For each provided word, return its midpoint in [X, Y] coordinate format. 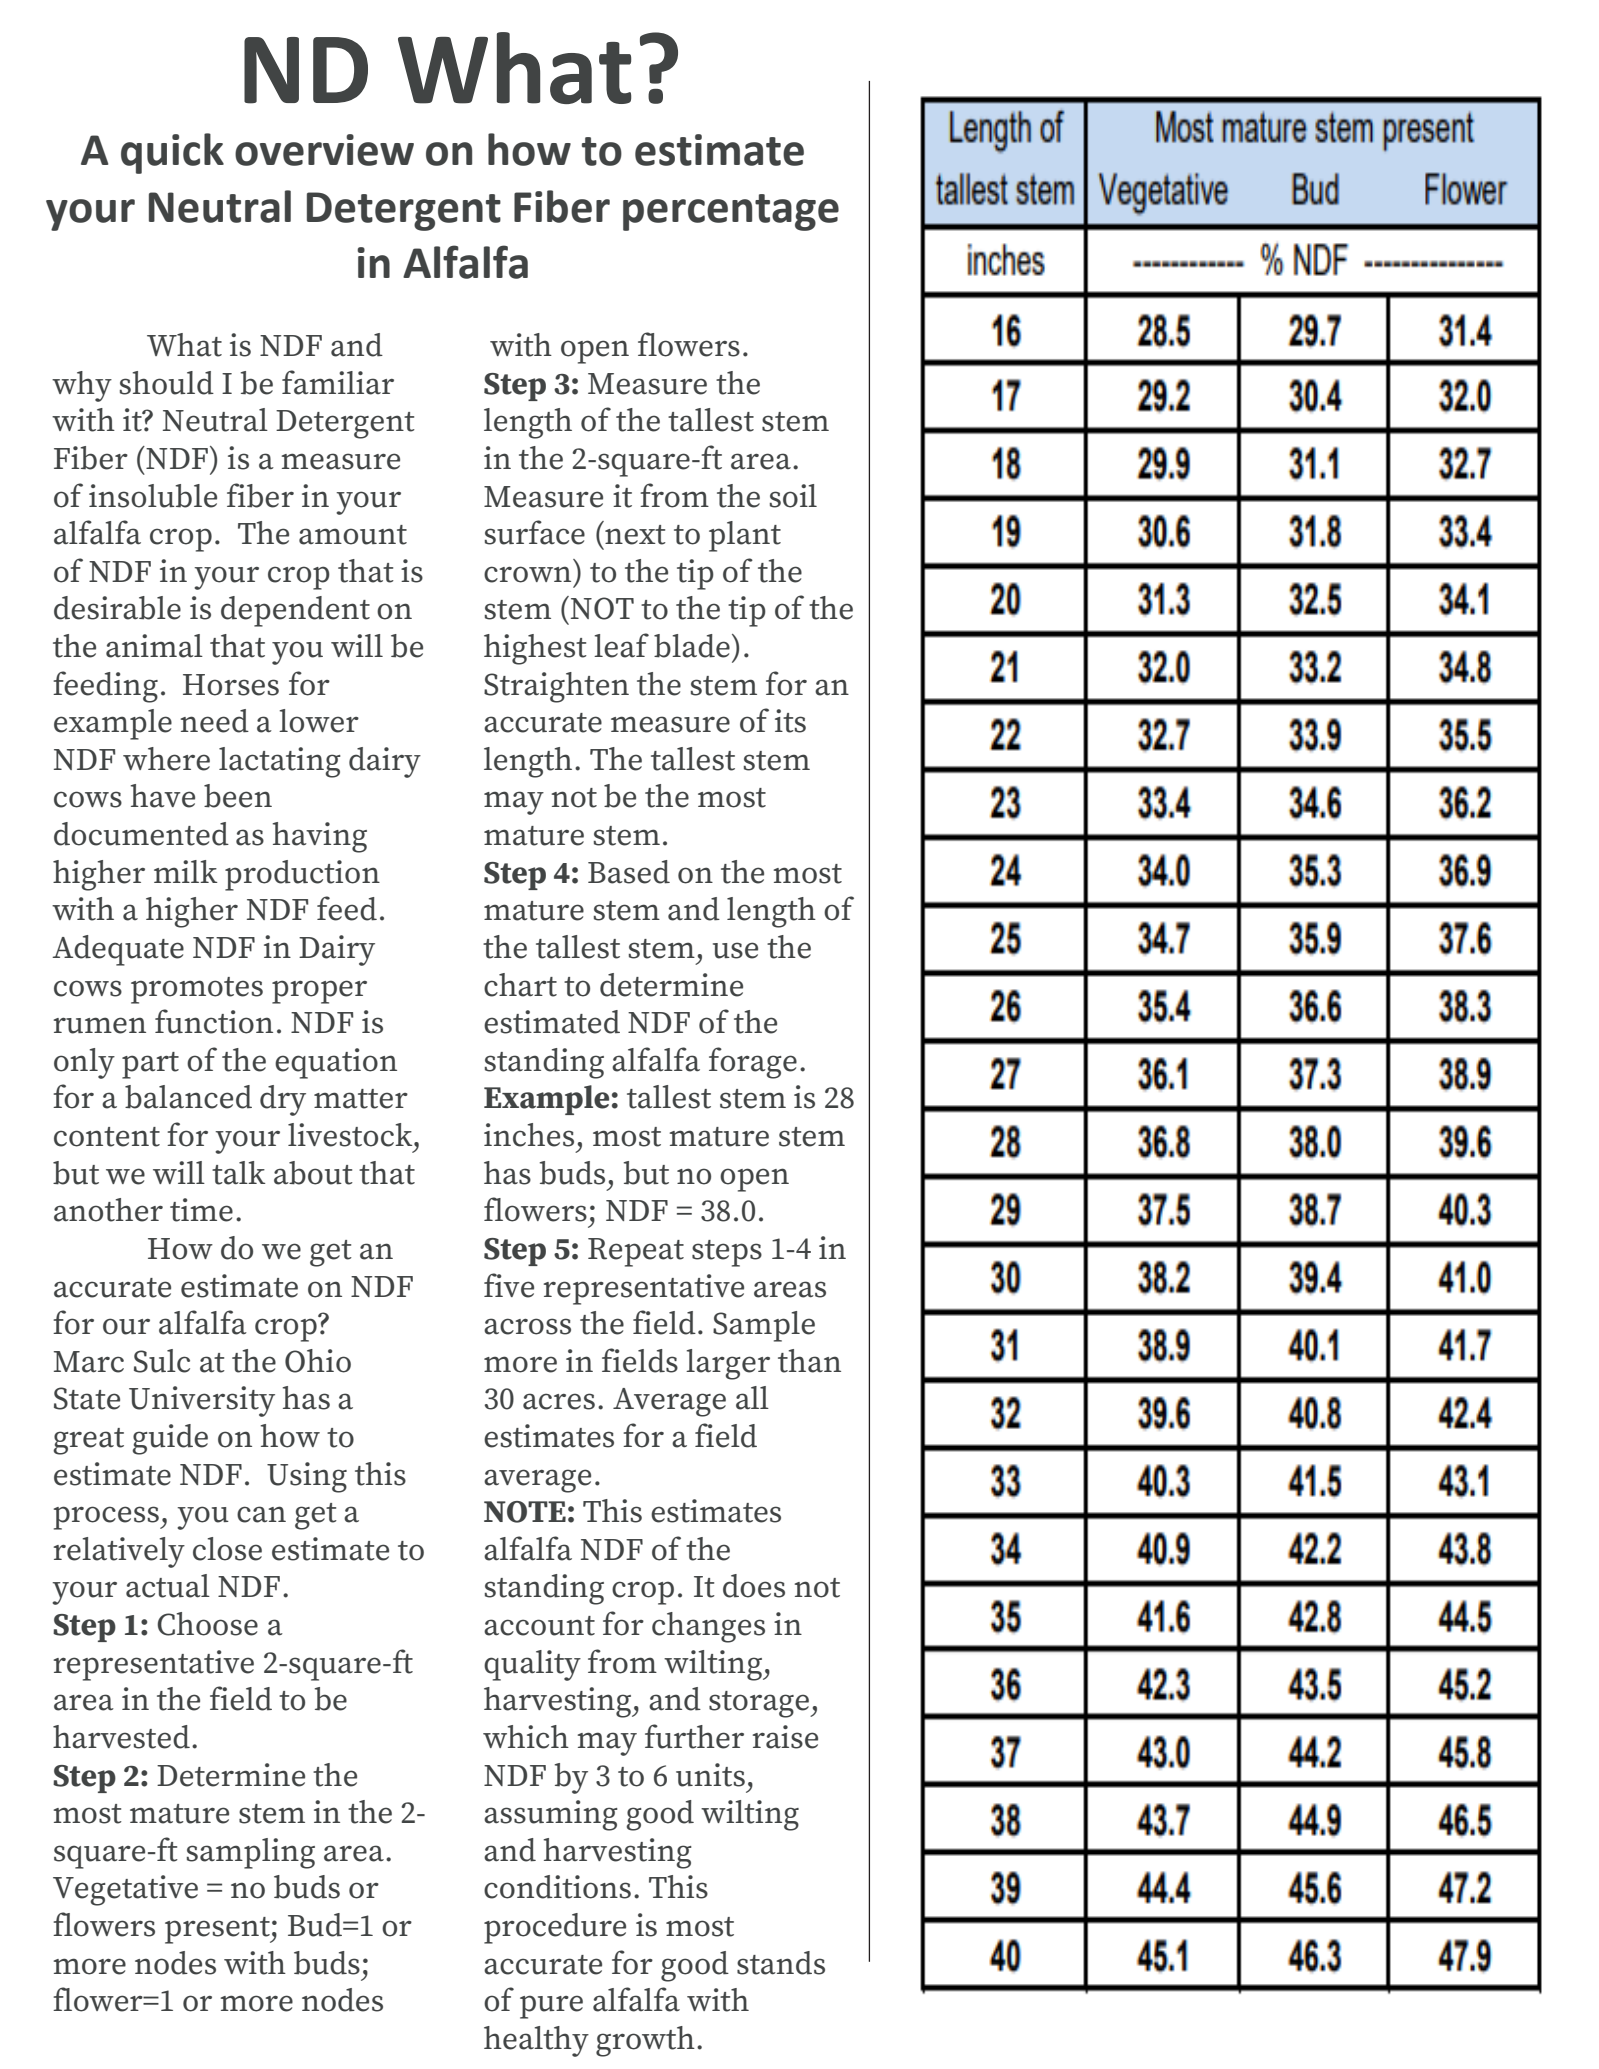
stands [781, 1963]
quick [172, 153]
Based [629, 872]
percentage [731, 212]
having [320, 837]
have [163, 796]
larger [728, 1364]
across [527, 1326]
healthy [536, 2041]
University [202, 1401]
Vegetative [125, 1890]
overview [324, 150]
